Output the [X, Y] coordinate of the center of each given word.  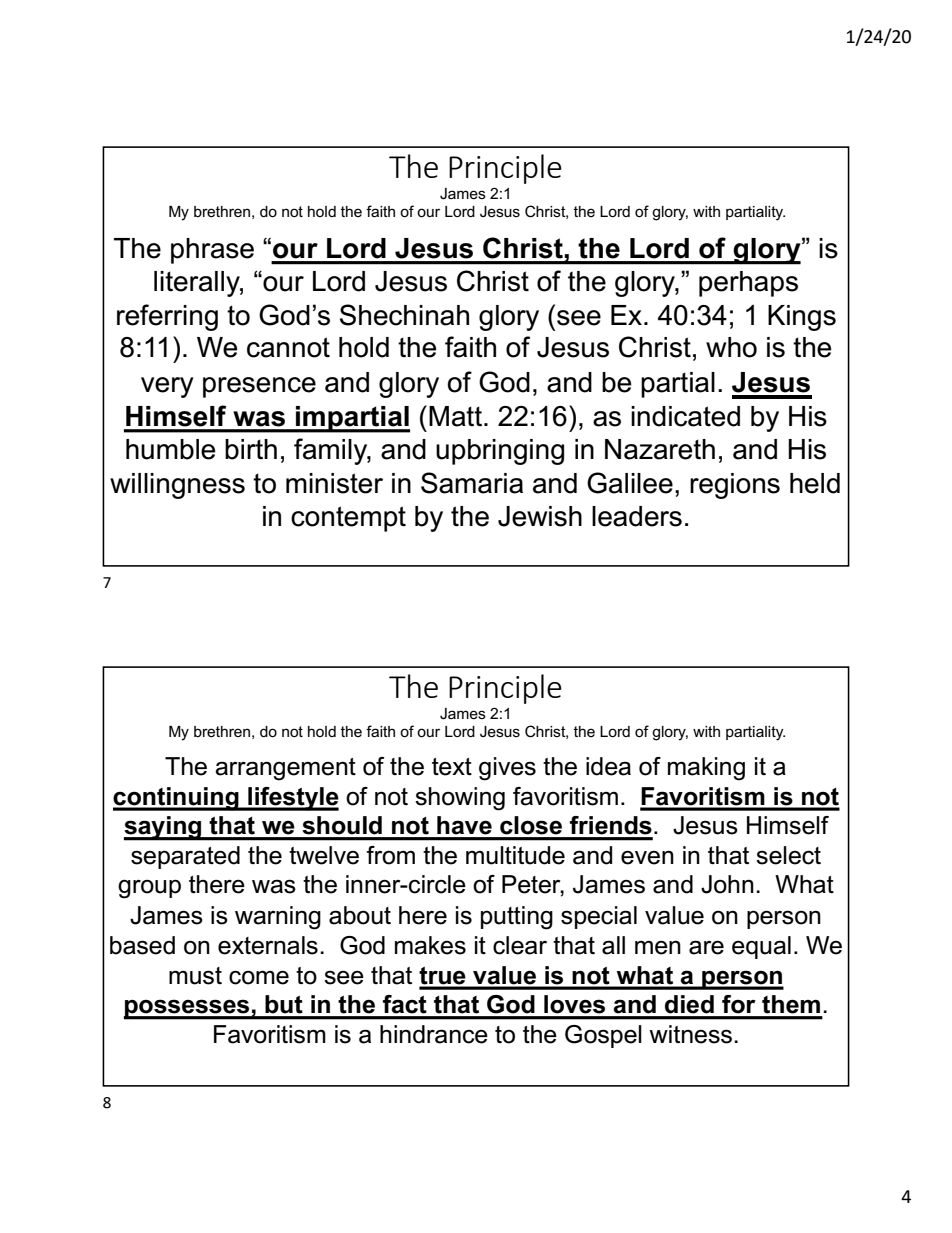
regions [735, 486]
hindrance [434, 1034]
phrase [212, 251]
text [452, 767]
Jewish [540, 516]
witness [690, 1034]
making [706, 769]
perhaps [748, 284]
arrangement [285, 769]
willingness [177, 486]
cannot [288, 347]
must [195, 976]
